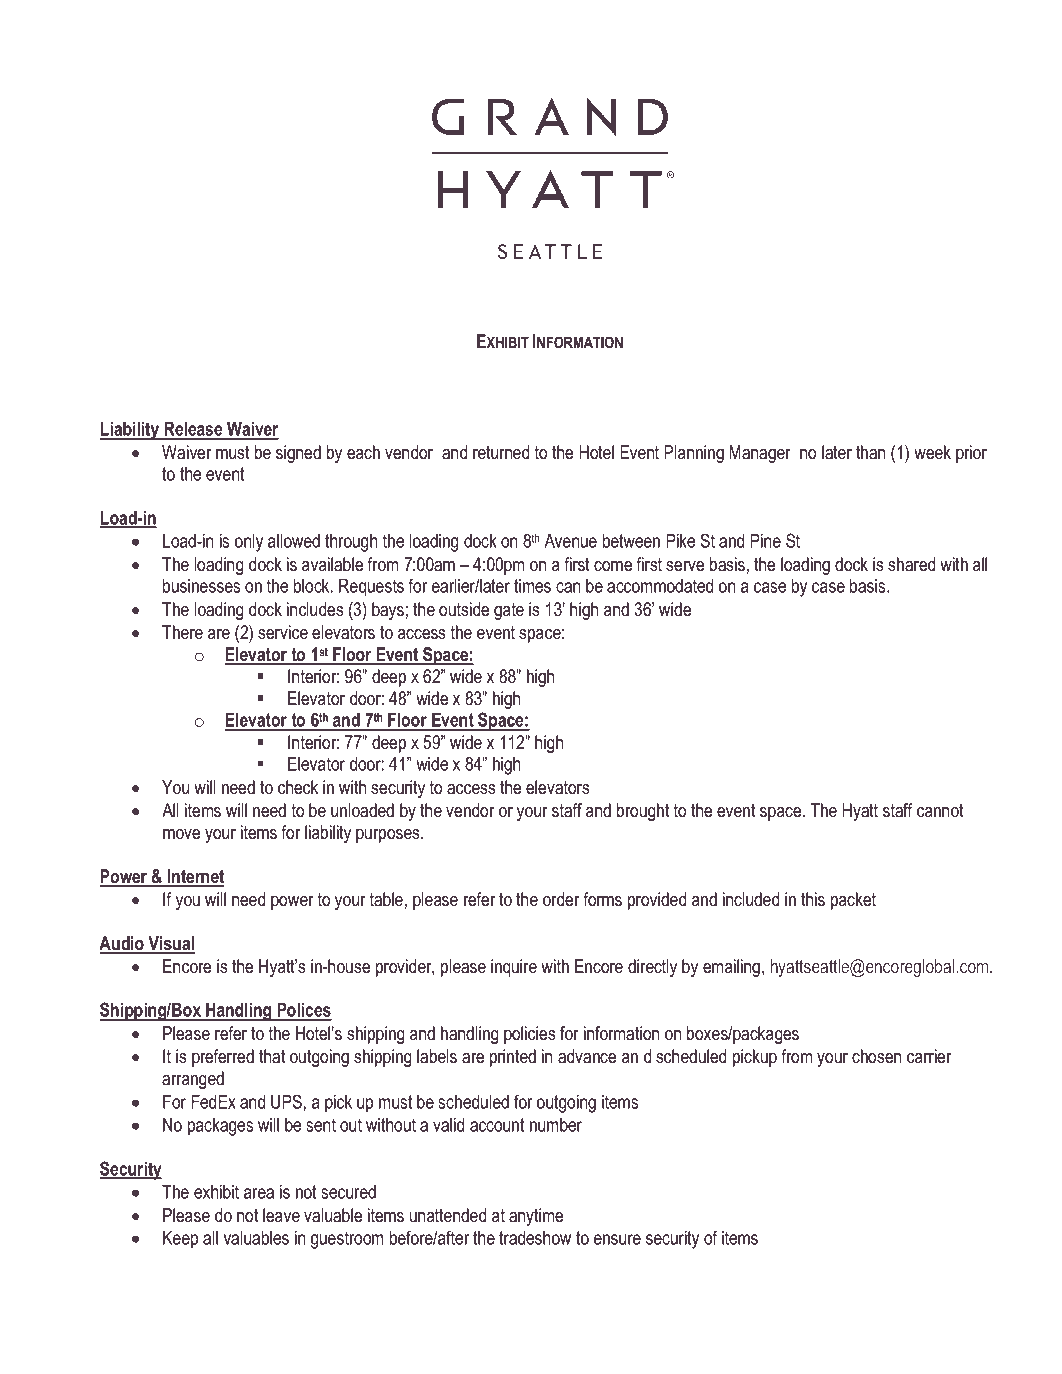 This screenshot has width=1062, height=1374. What do you see at coordinates (643, 812) in the screenshot?
I see `brought` at bounding box center [643, 812].
